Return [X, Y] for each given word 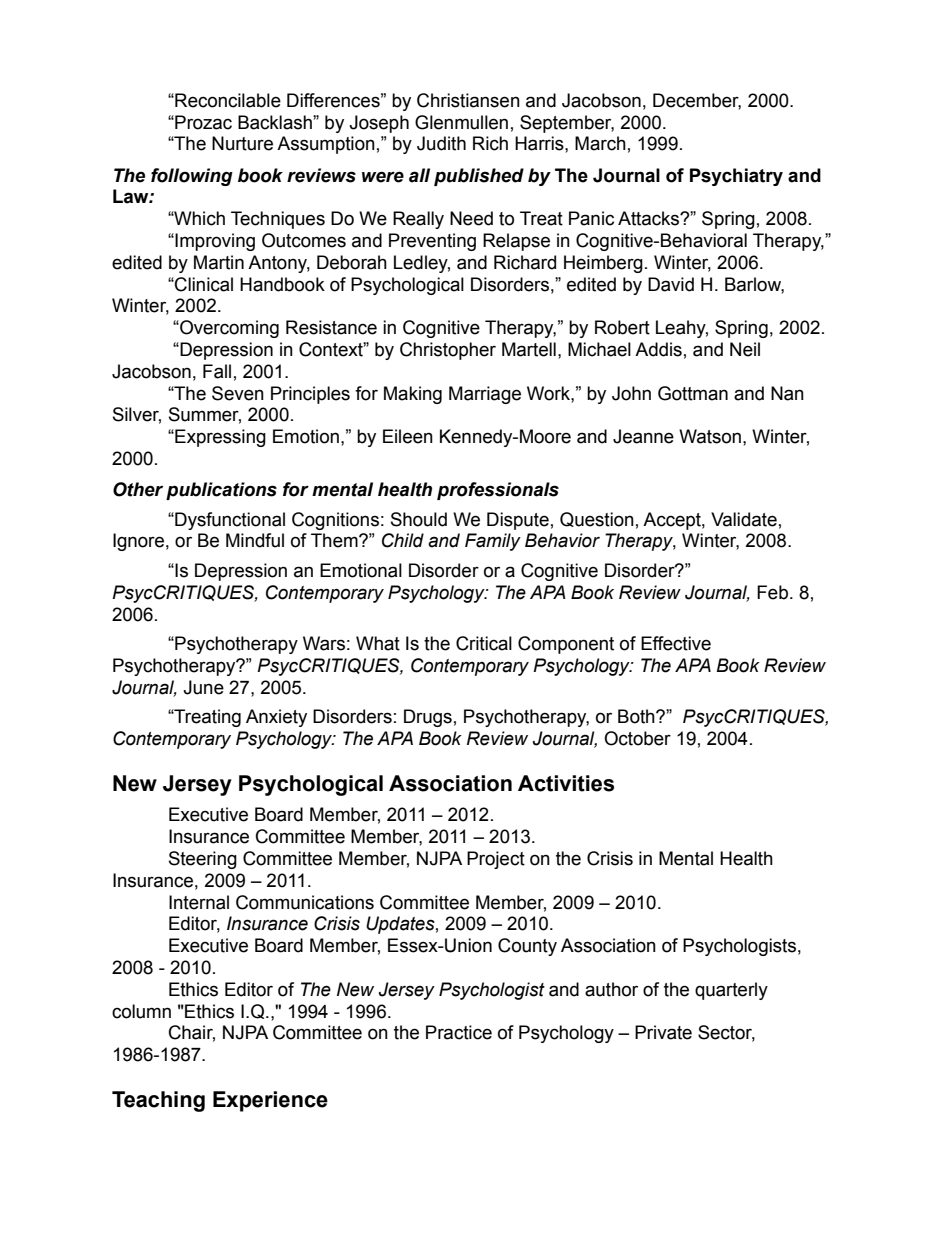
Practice [459, 1032]
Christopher [448, 351]
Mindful [255, 540]
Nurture [242, 143]
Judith [441, 143]
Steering [203, 860]
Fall [217, 371]
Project [496, 860]
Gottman [693, 393]
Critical [484, 643]
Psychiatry [736, 177]
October [637, 738]
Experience [270, 1101]
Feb [772, 592]
